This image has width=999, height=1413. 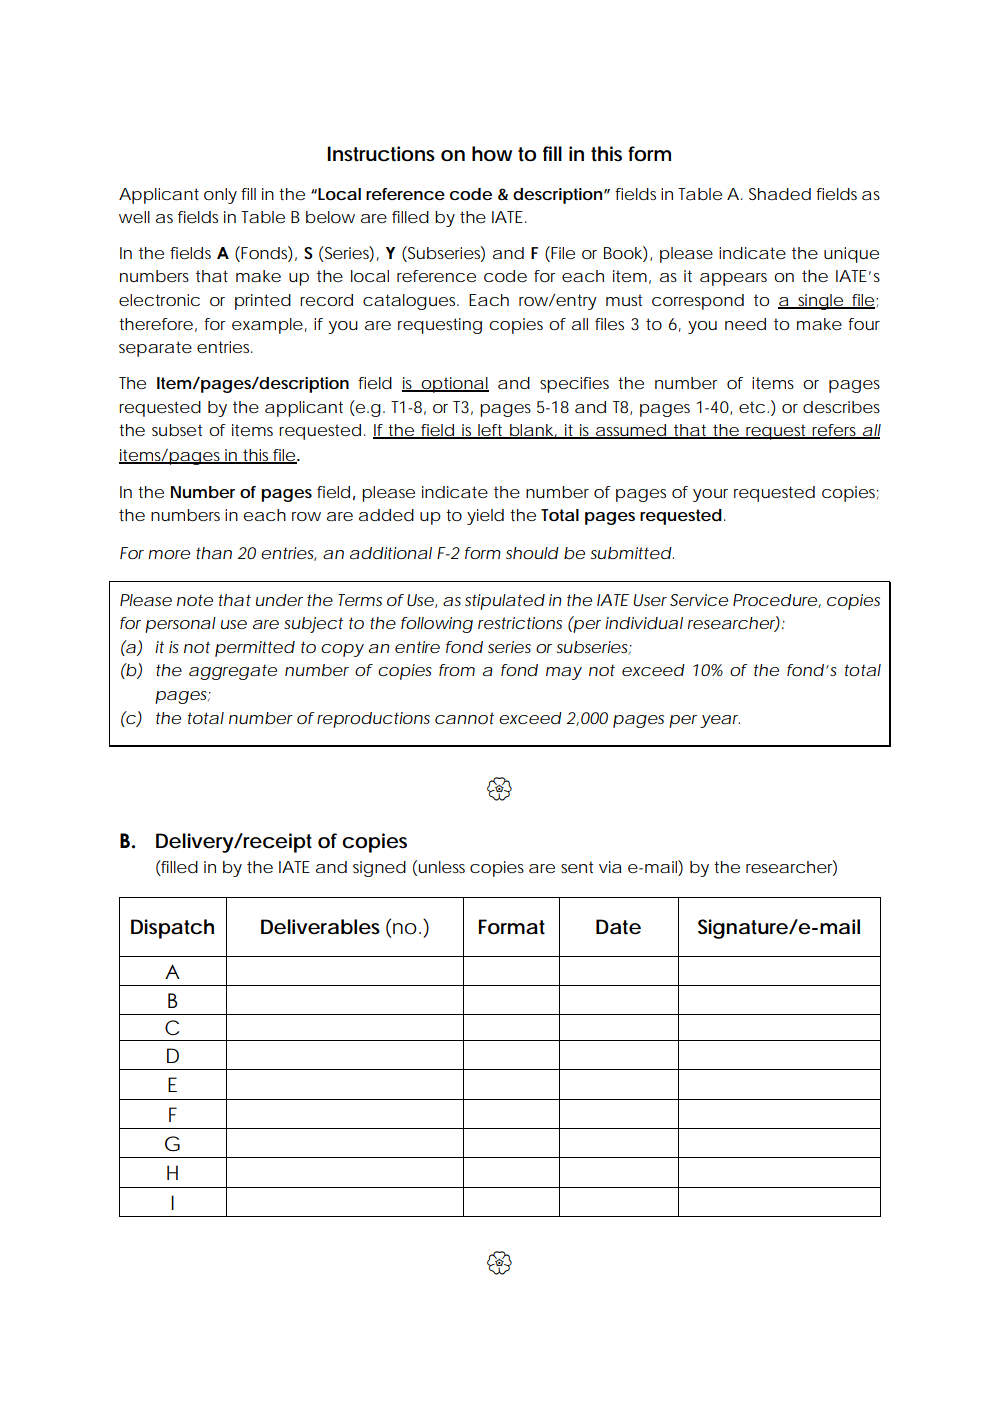 I want to click on year, so click(x=720, y=721).
